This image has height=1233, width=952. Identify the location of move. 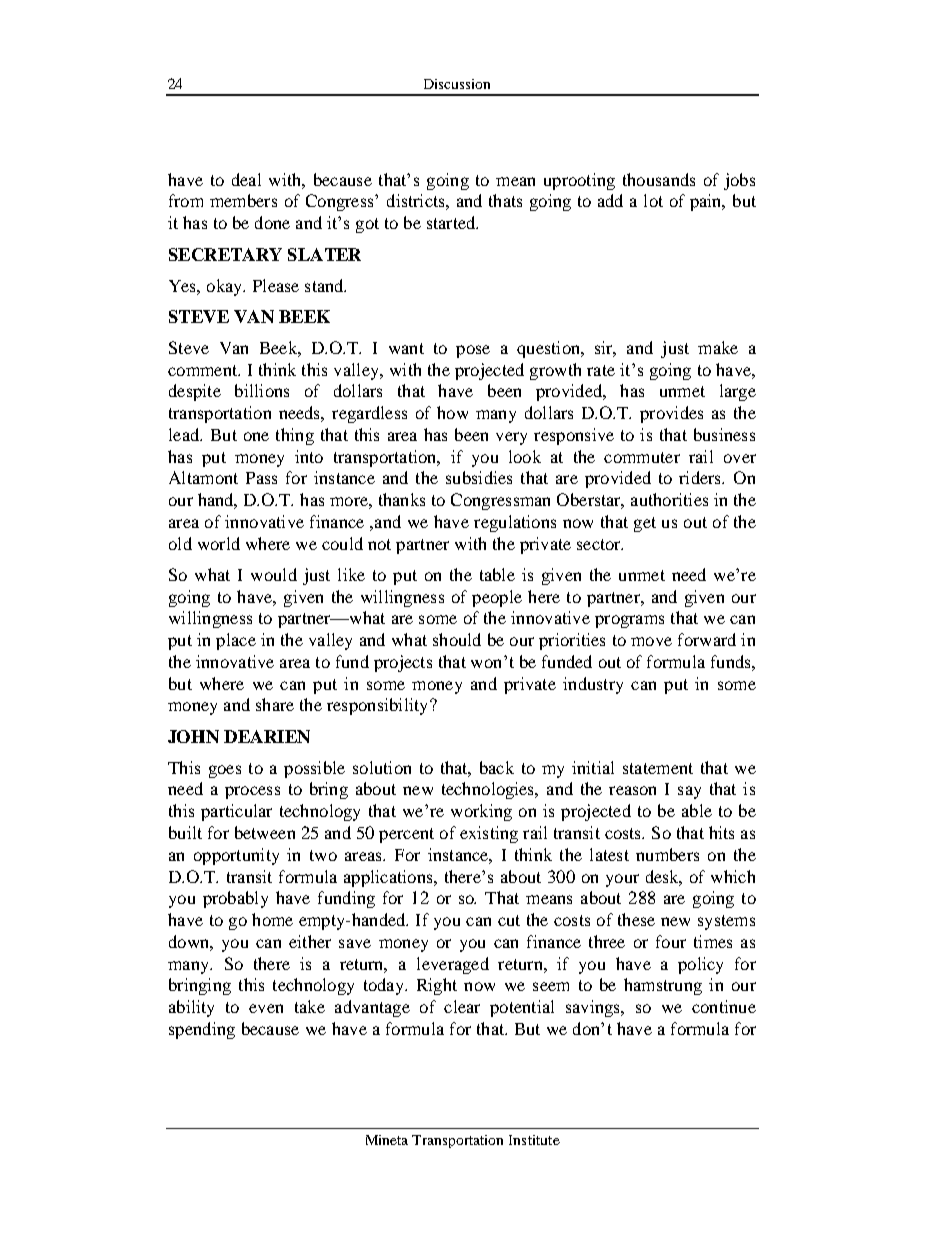
(651, 641).
